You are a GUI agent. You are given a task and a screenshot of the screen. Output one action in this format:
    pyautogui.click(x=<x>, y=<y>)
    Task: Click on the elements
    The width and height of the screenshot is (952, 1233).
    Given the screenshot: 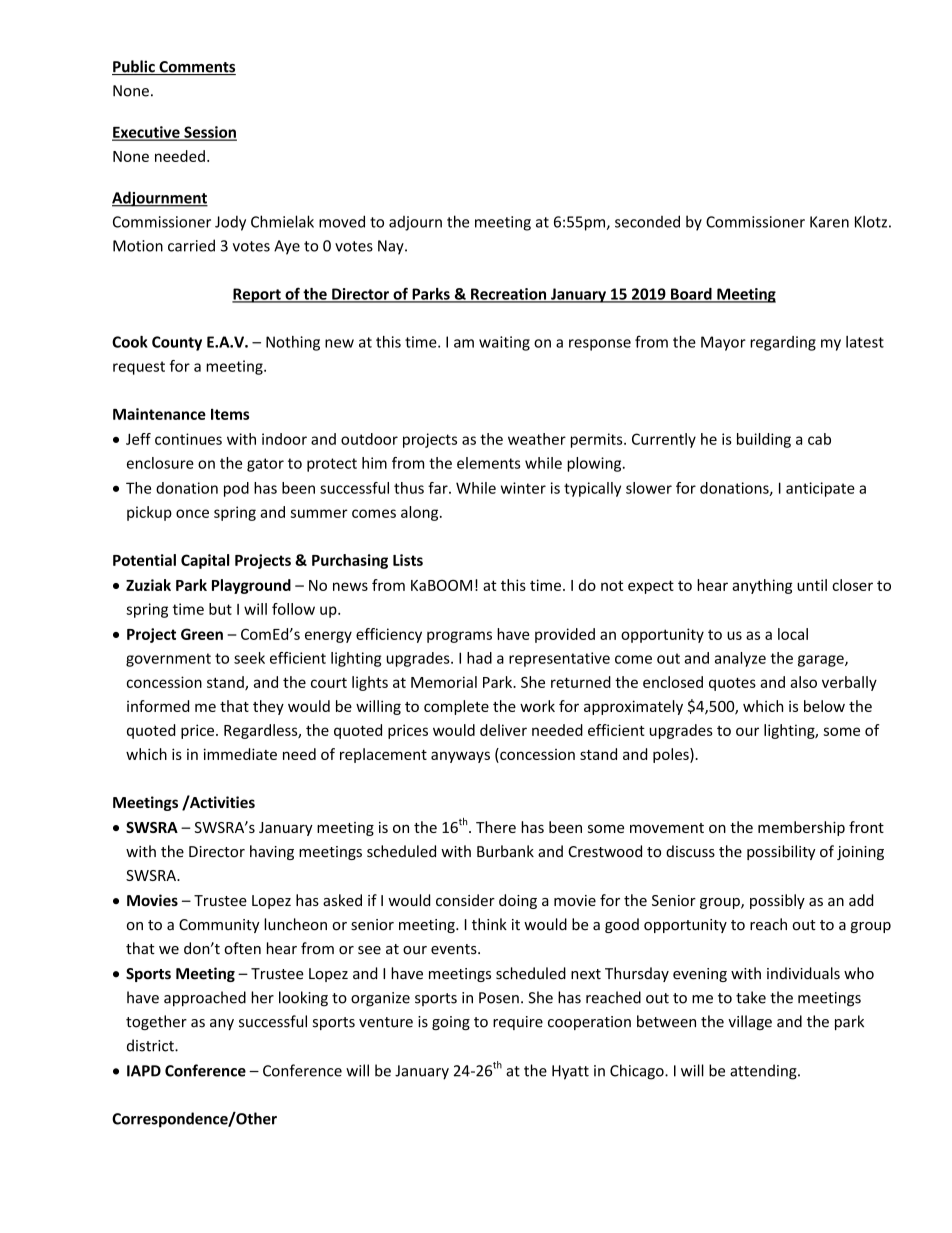 What is the action you would take?
    pyautogui.click(x=488, y=463)
